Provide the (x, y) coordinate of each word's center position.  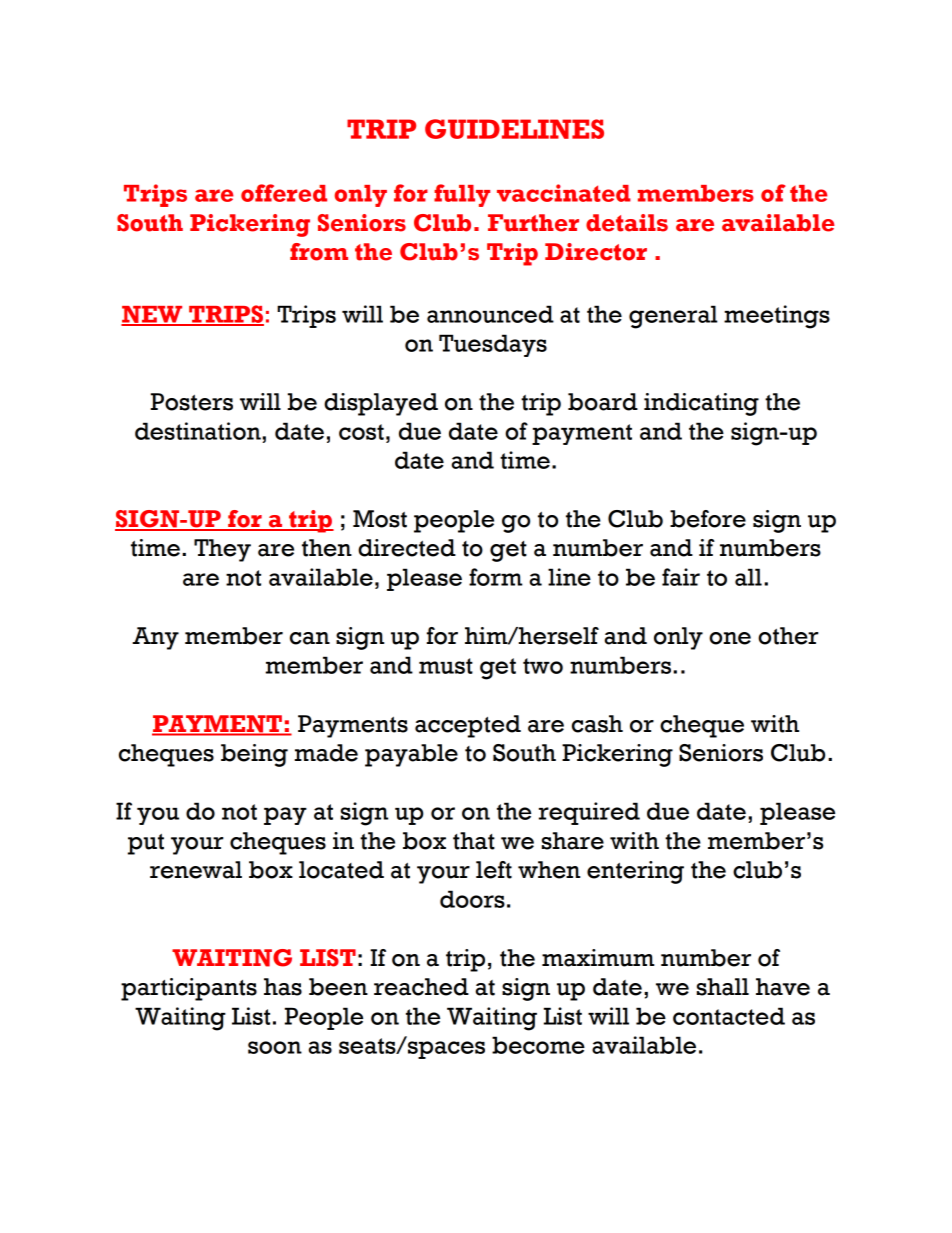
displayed (381, 404)
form (496, 577)
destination (199, 431)
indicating (701, 404)
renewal (196, 870)
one (730, 638)
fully (462, 195)
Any (155, 638)
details (627, 223)
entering (635, 872)
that (474, 841)
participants (189, 989)
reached (421, 987)
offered (284, 193)
